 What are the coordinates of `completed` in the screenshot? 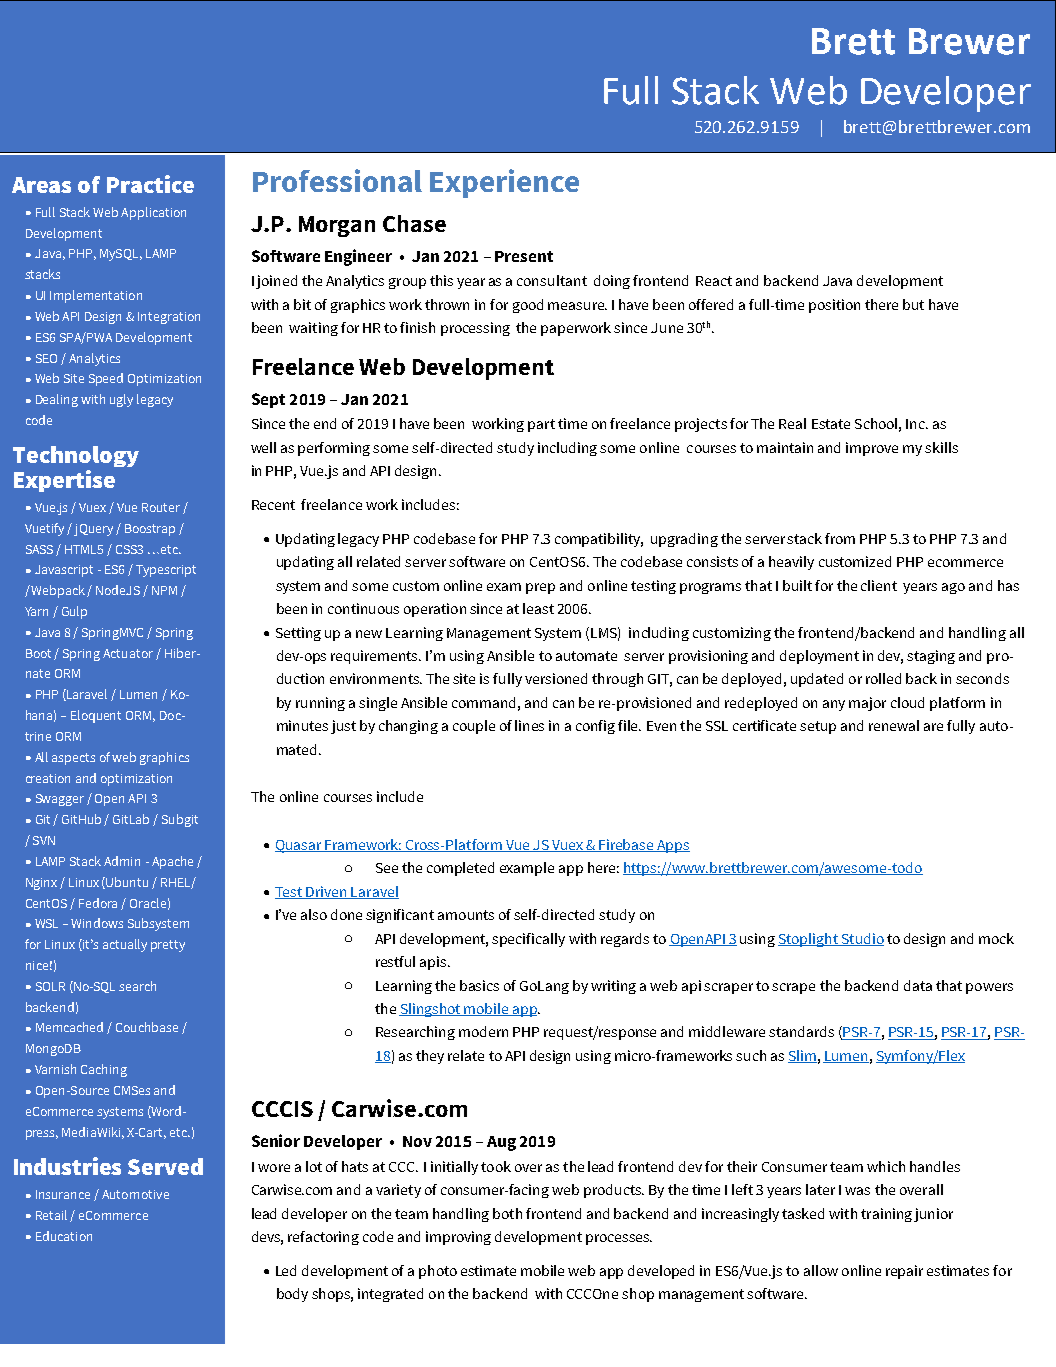 It's located at (460, 869).
